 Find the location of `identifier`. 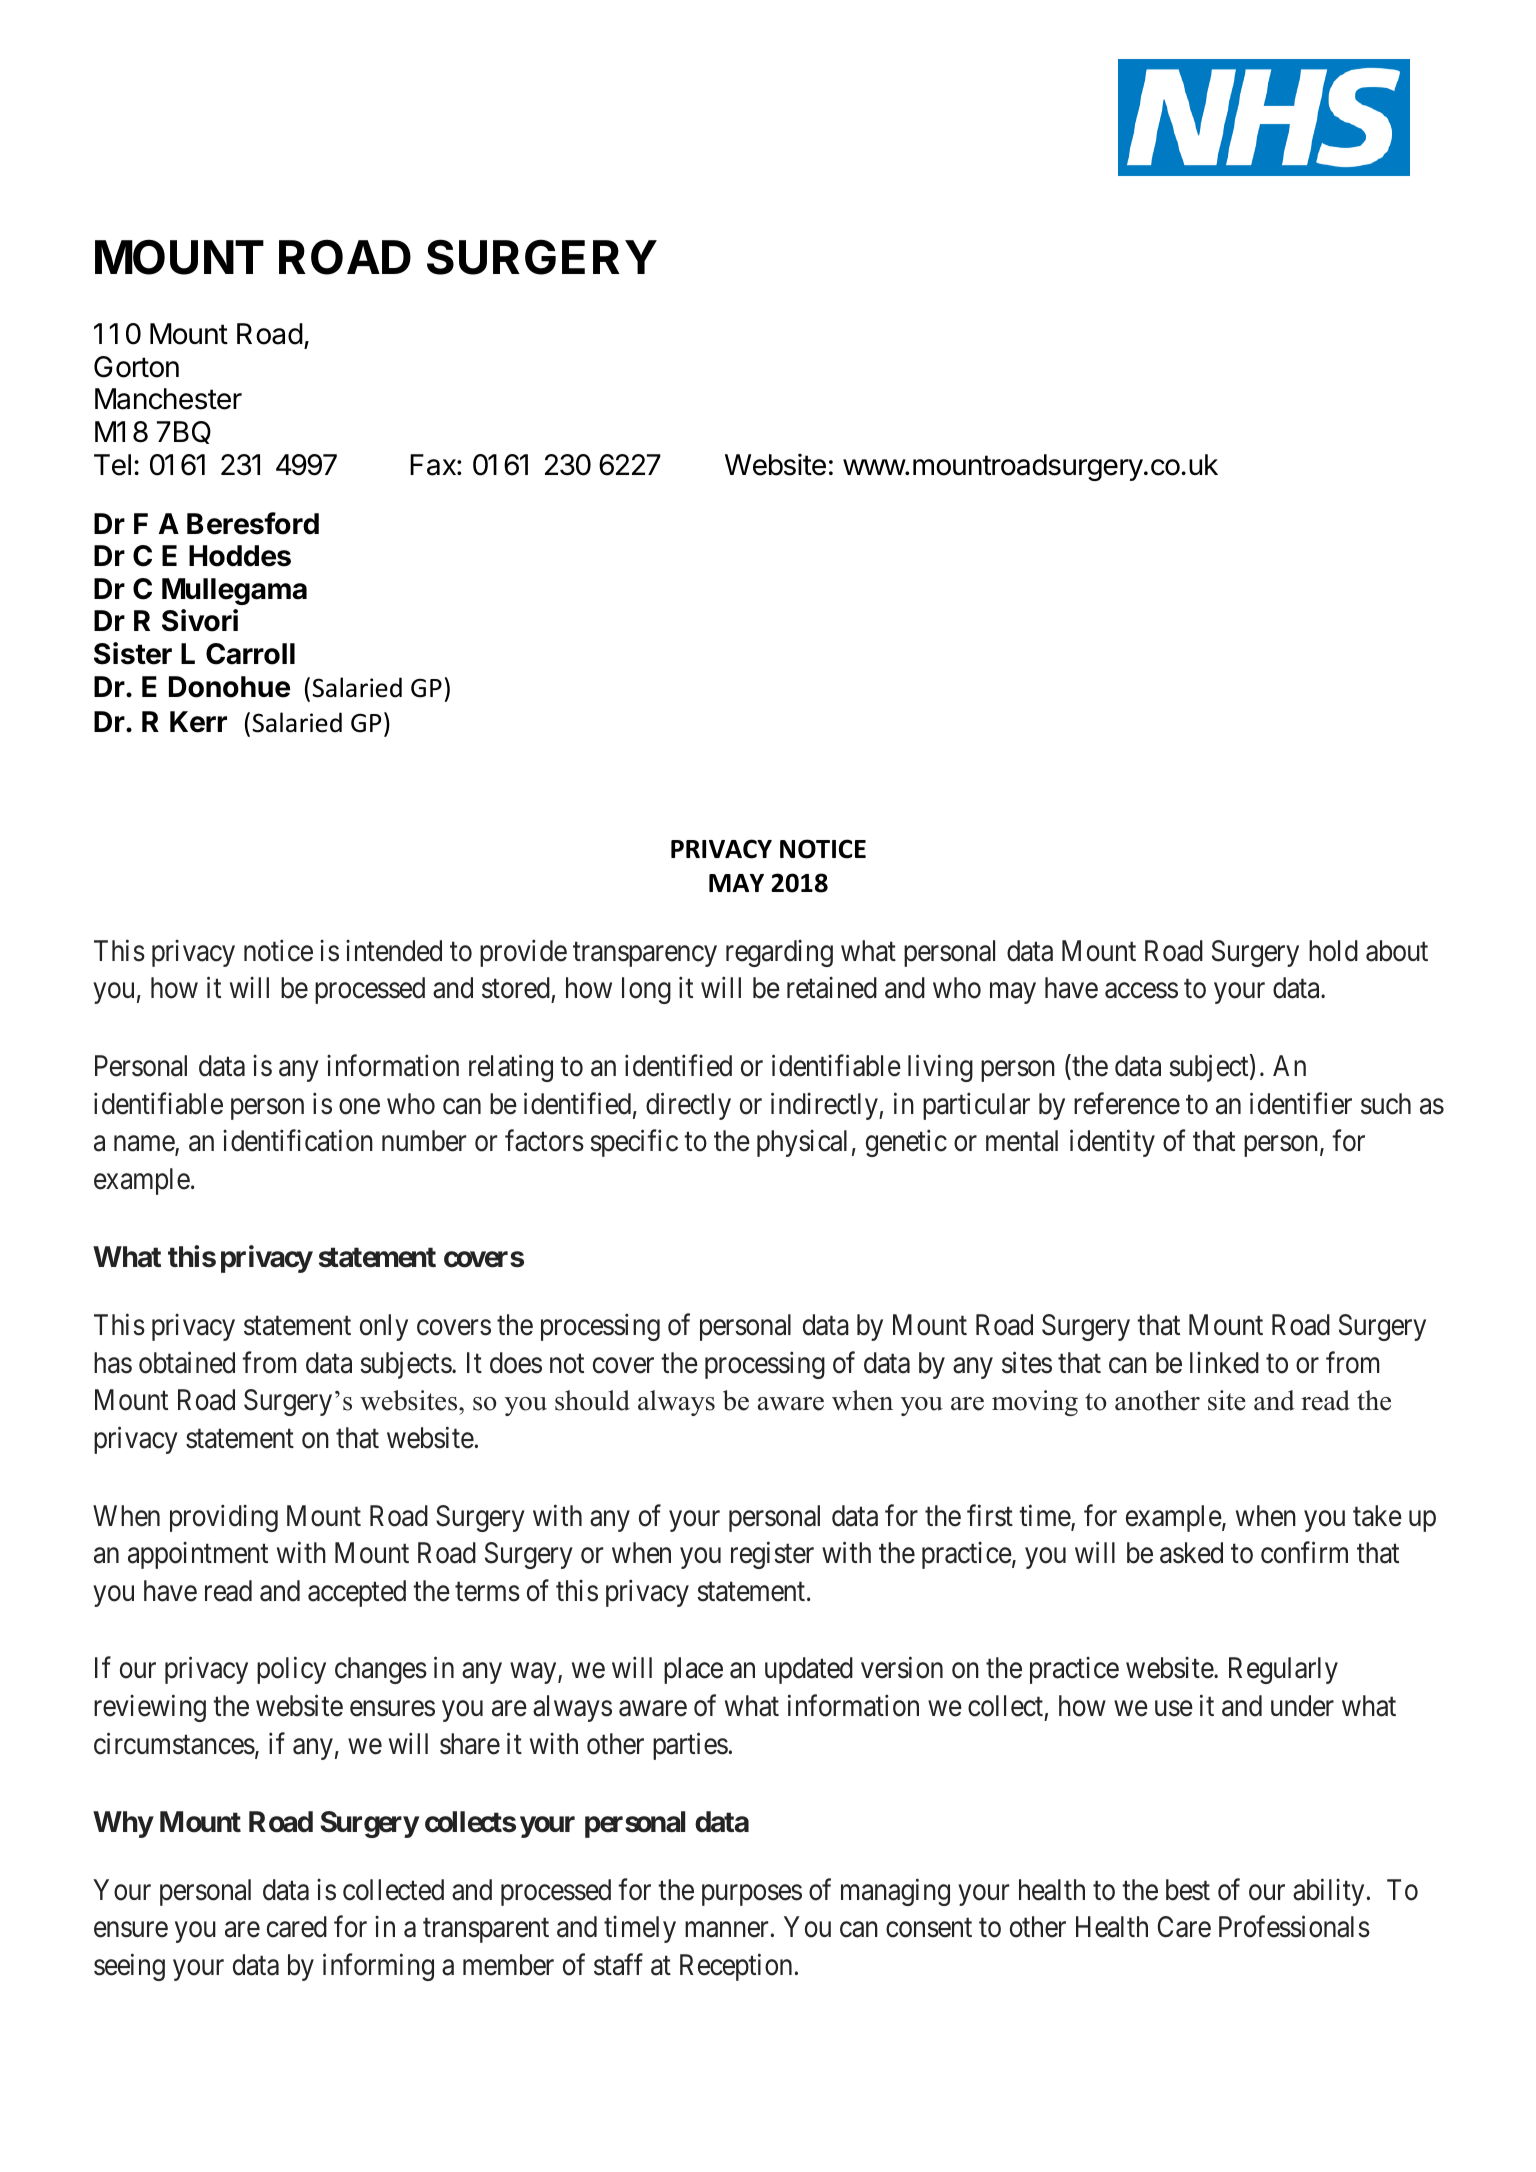

identifier is located at coordinates (1301, 1103).
